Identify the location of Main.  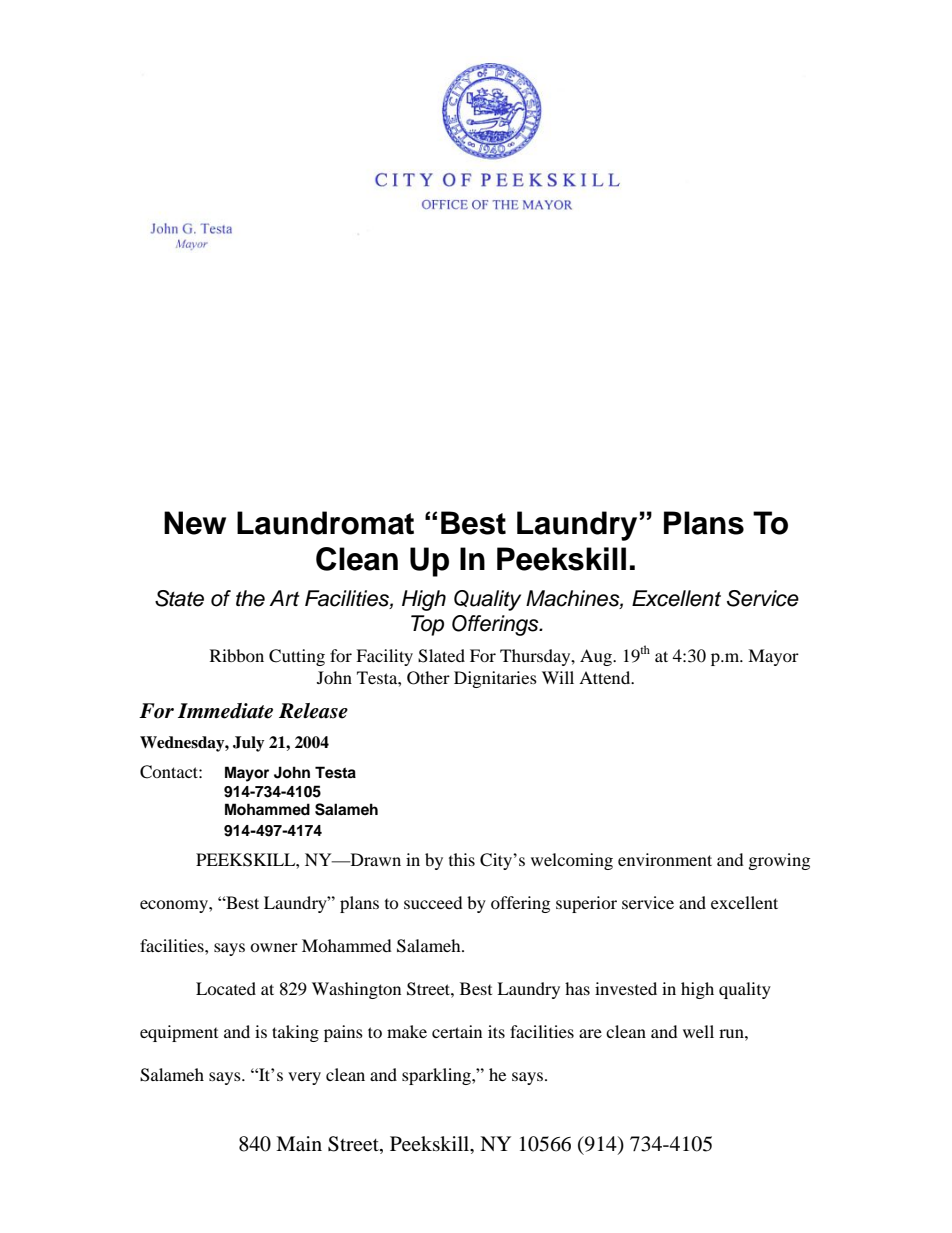
(299, 1143).
